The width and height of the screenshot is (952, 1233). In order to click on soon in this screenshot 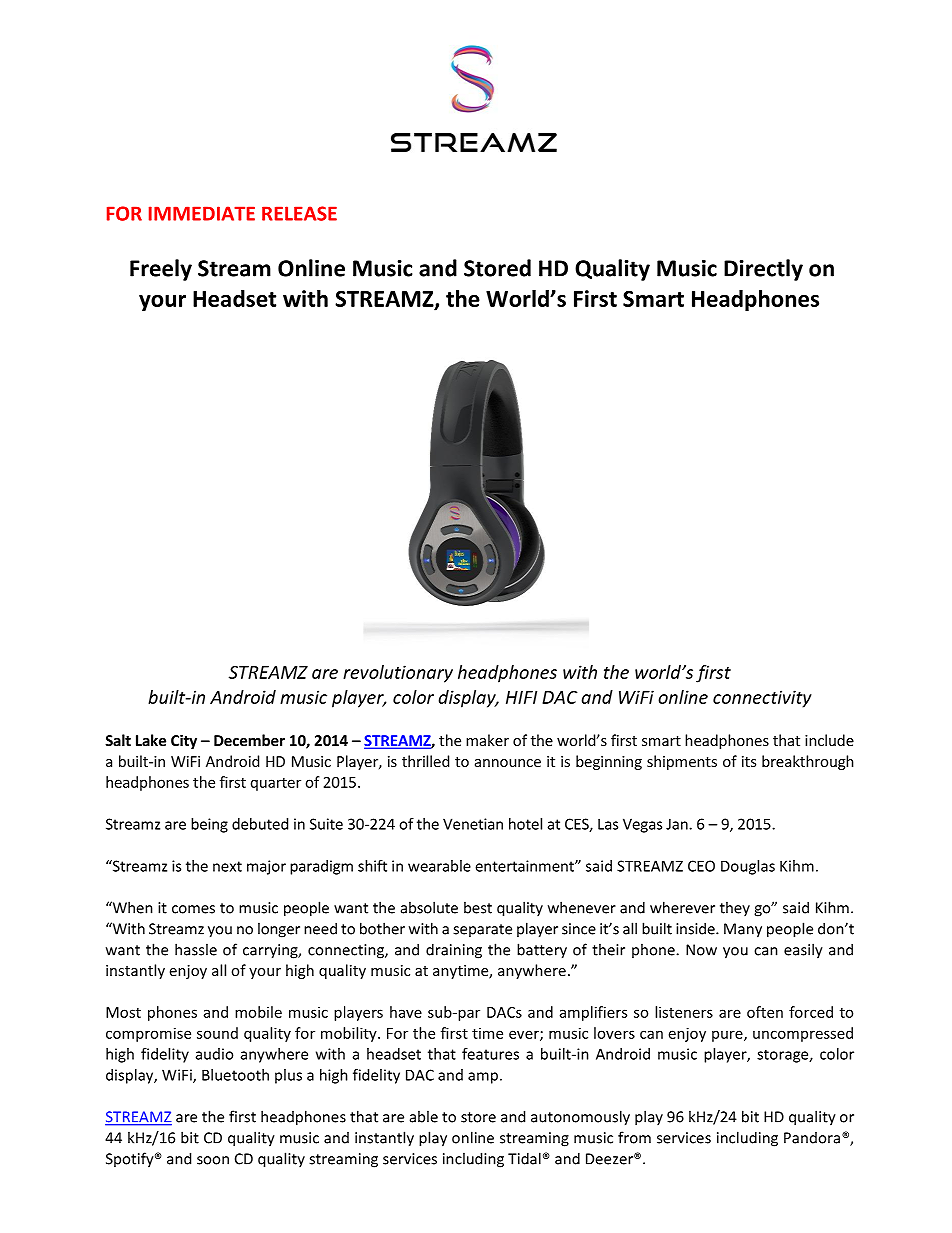, I will do `click(213, 1160)`.
